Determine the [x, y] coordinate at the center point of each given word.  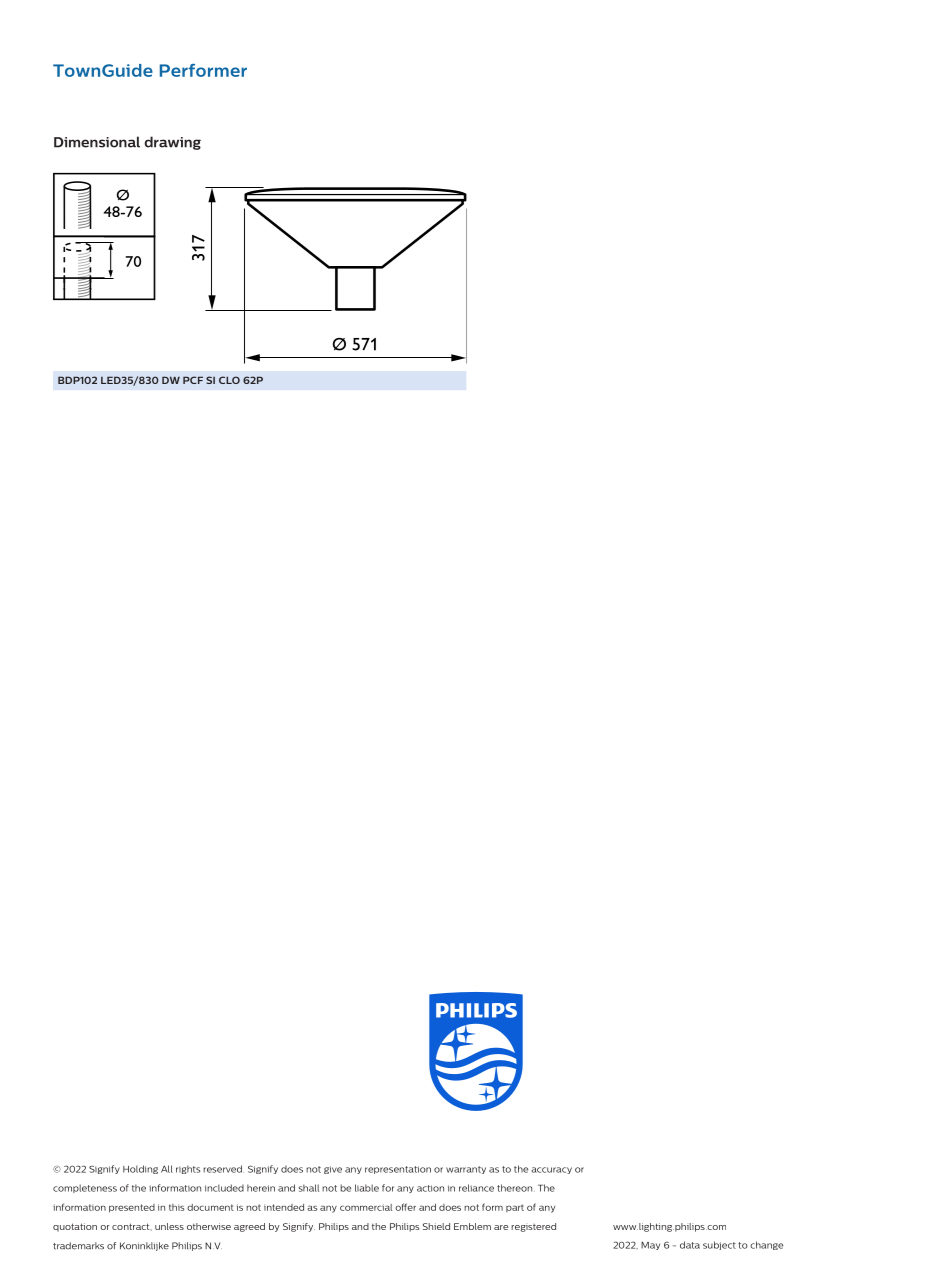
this [177, 1207]
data [690, 1245]
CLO [229, 380]
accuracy [551, 1170]
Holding [140, 1169]
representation [398, 1170]
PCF [193, 380]
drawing [172, 143]
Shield [436, 1226]
